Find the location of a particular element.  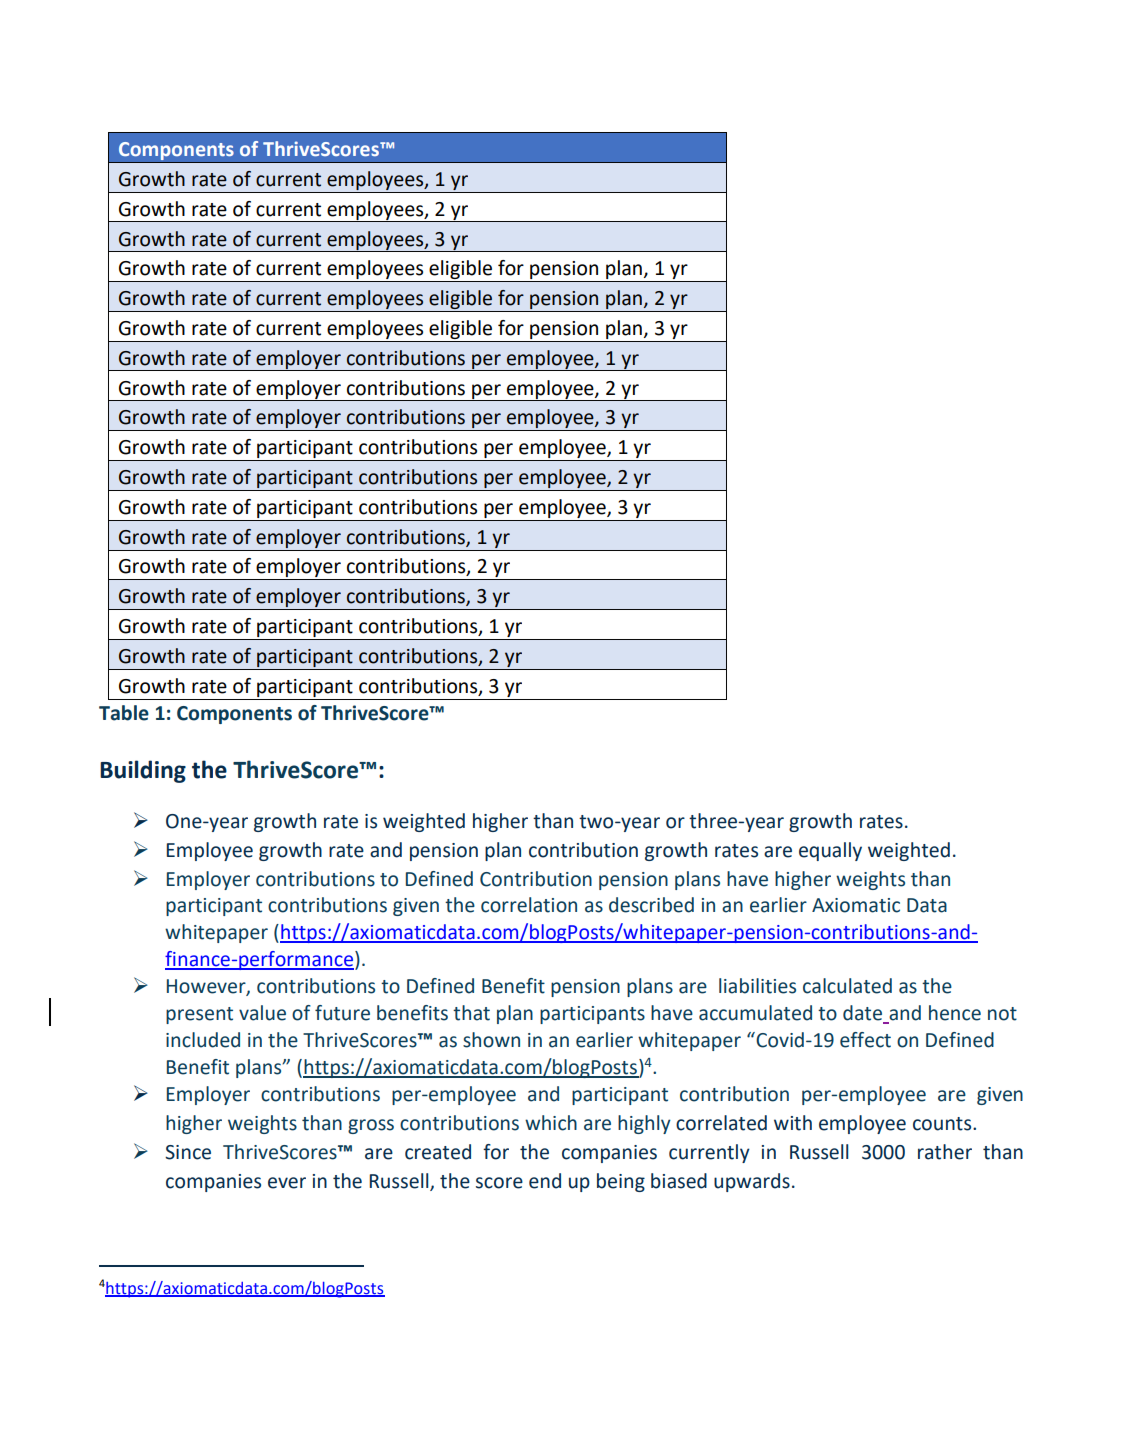

Since is located at coordinates (188, 1152).
